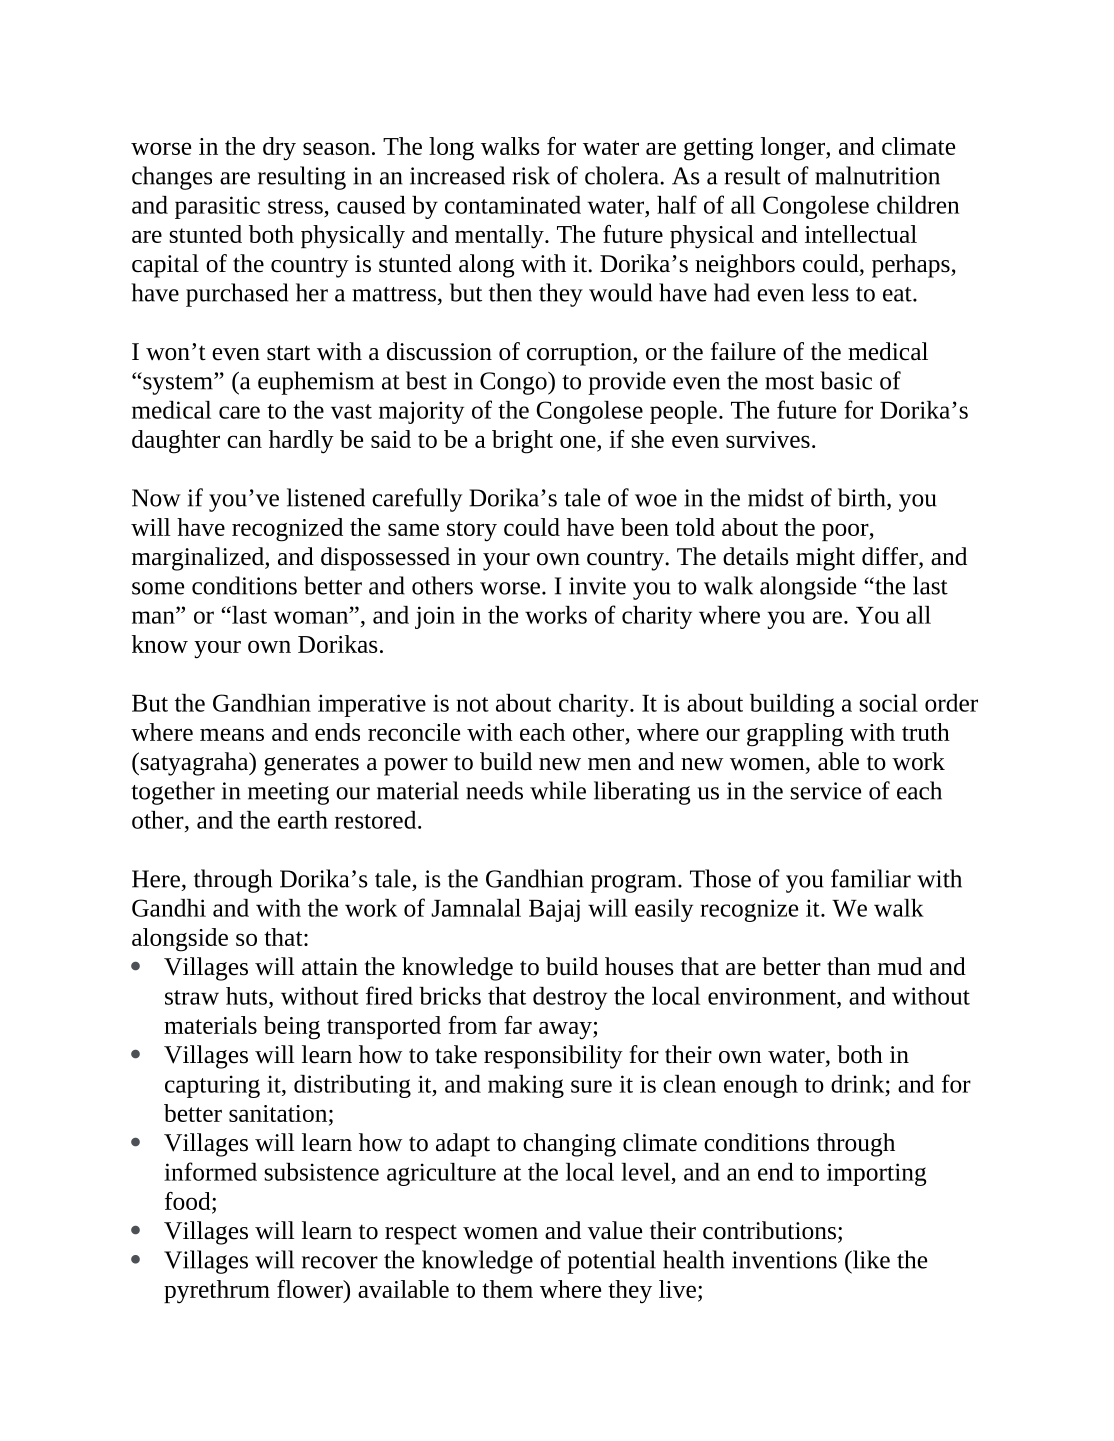 The image size is (1114, 1441). What do you see at coordinates (531, 175) in the screenshot?
I see `risk` at bounding box center [531, 175].
